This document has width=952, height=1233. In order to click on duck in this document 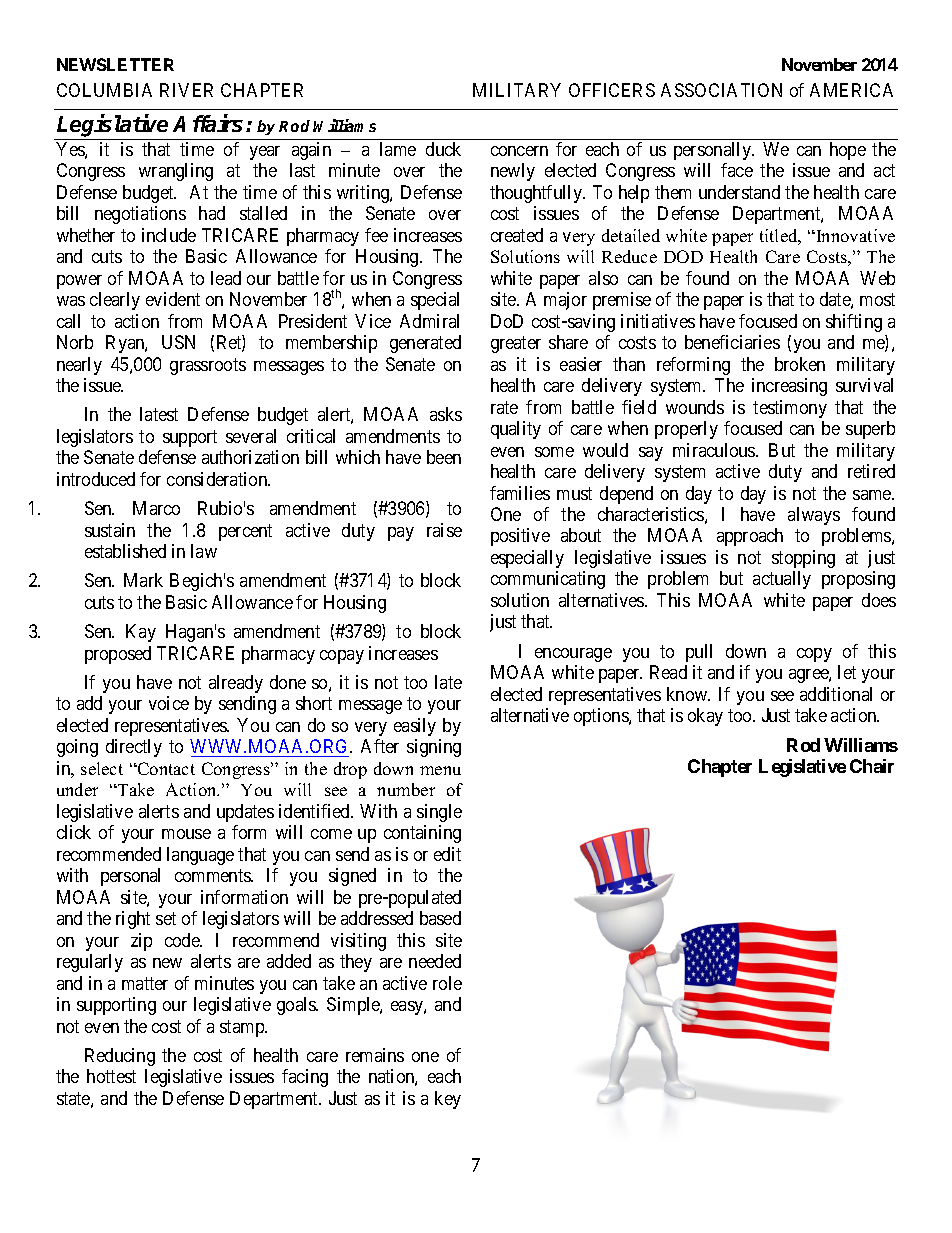, I will do `click(443, 149)`.
